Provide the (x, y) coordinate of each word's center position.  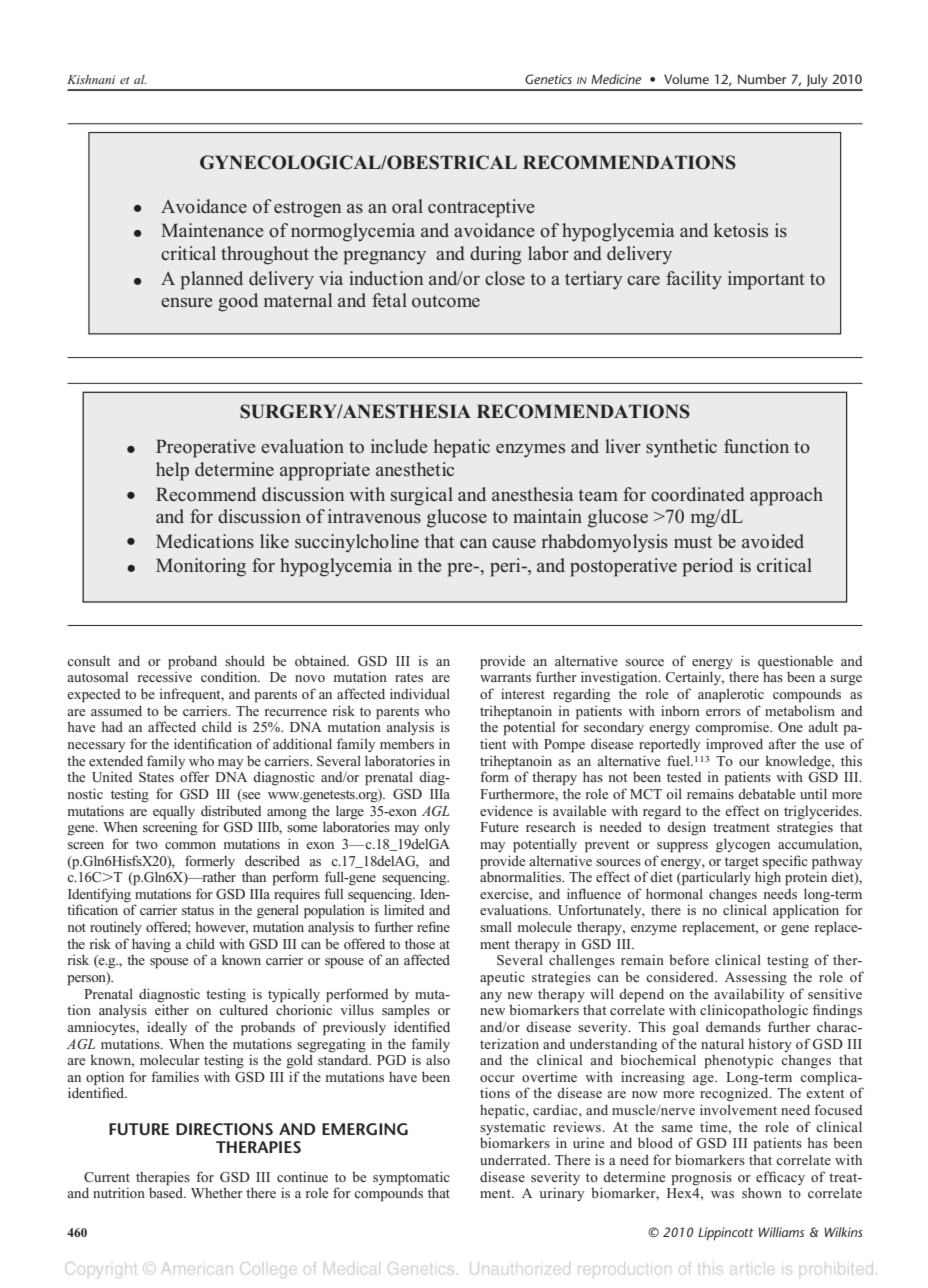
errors (723, 712)
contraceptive (481, 208)
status (198, 910)
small (496, 926)
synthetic (681, 448)
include (399, 446)
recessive (165, 676)
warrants (505, 677)
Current (107, 1177)
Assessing (756, 978)
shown (762, 1192)
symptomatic (411, 1178)
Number (762, 79)
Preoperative (206, 448)
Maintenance (212, 230)
